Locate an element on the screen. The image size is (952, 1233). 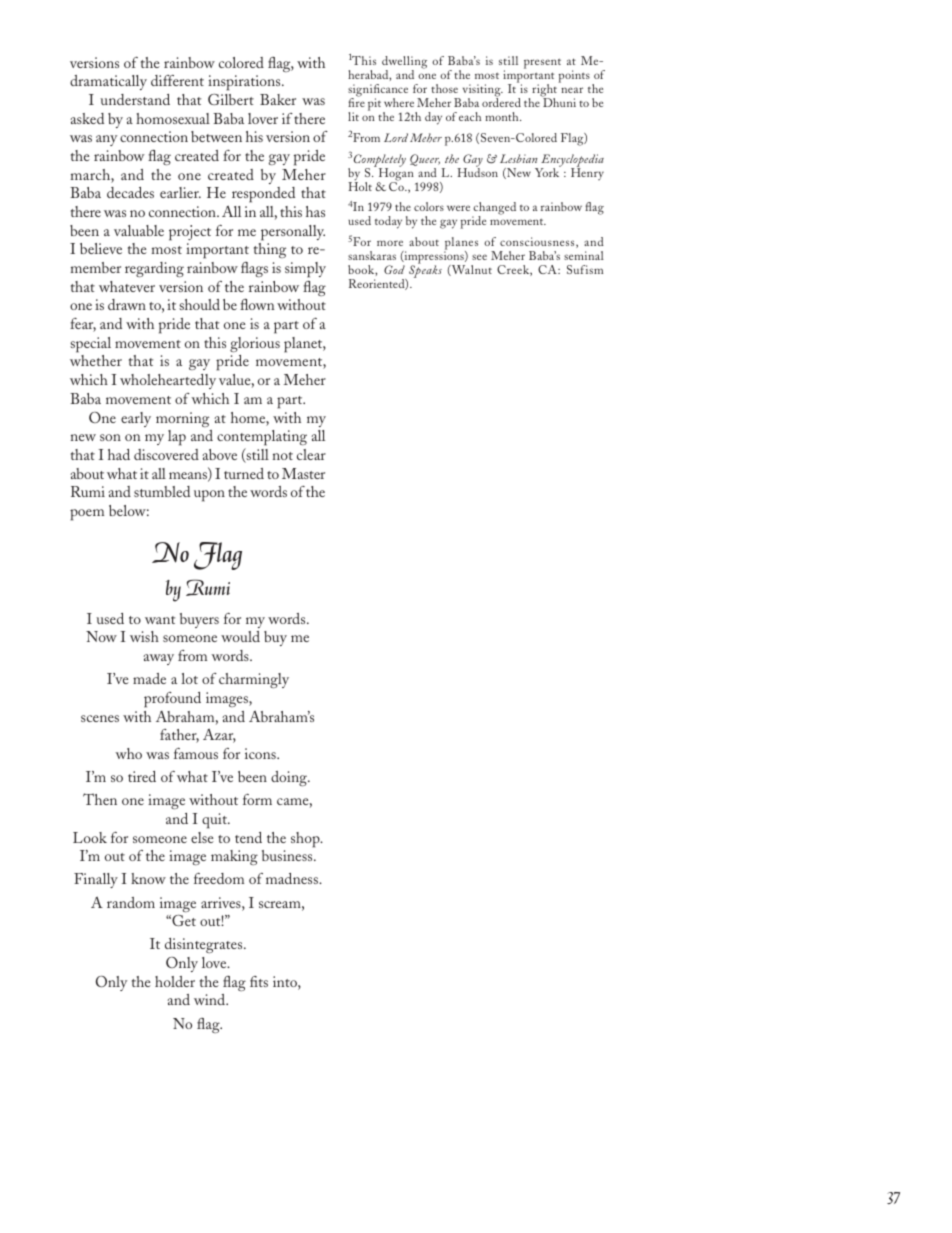
understand is located at coordinates (135, 99).
